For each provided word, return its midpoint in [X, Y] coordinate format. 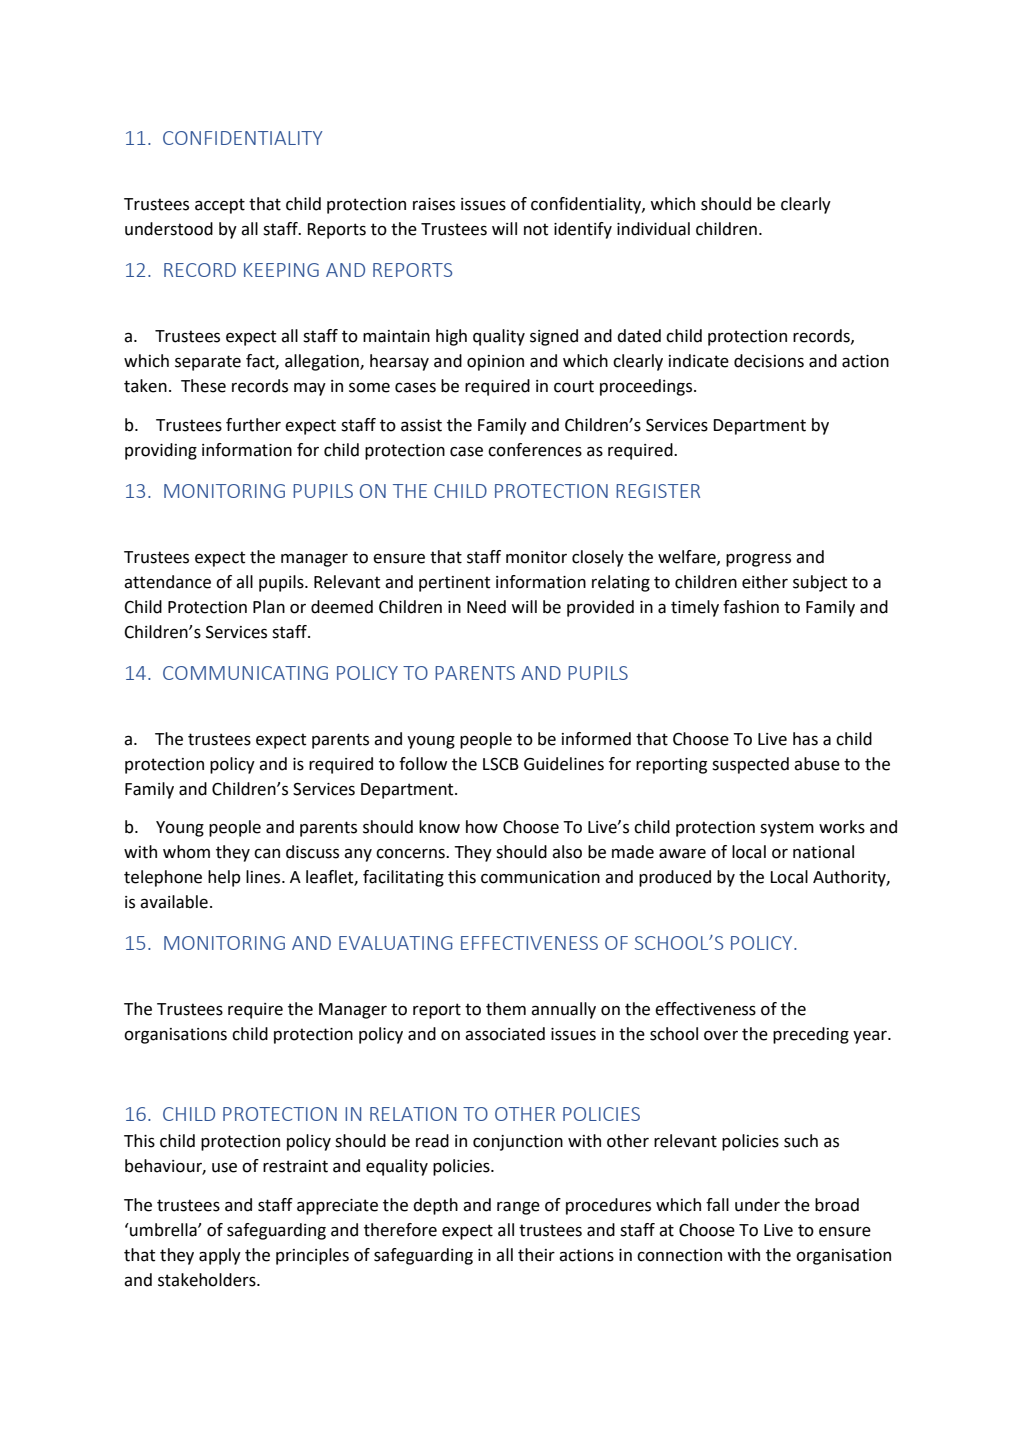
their [536, 1255]
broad [837, 1205]
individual [653, 229]
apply [220, 1256]
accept [220, 206]
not [536, 229]
